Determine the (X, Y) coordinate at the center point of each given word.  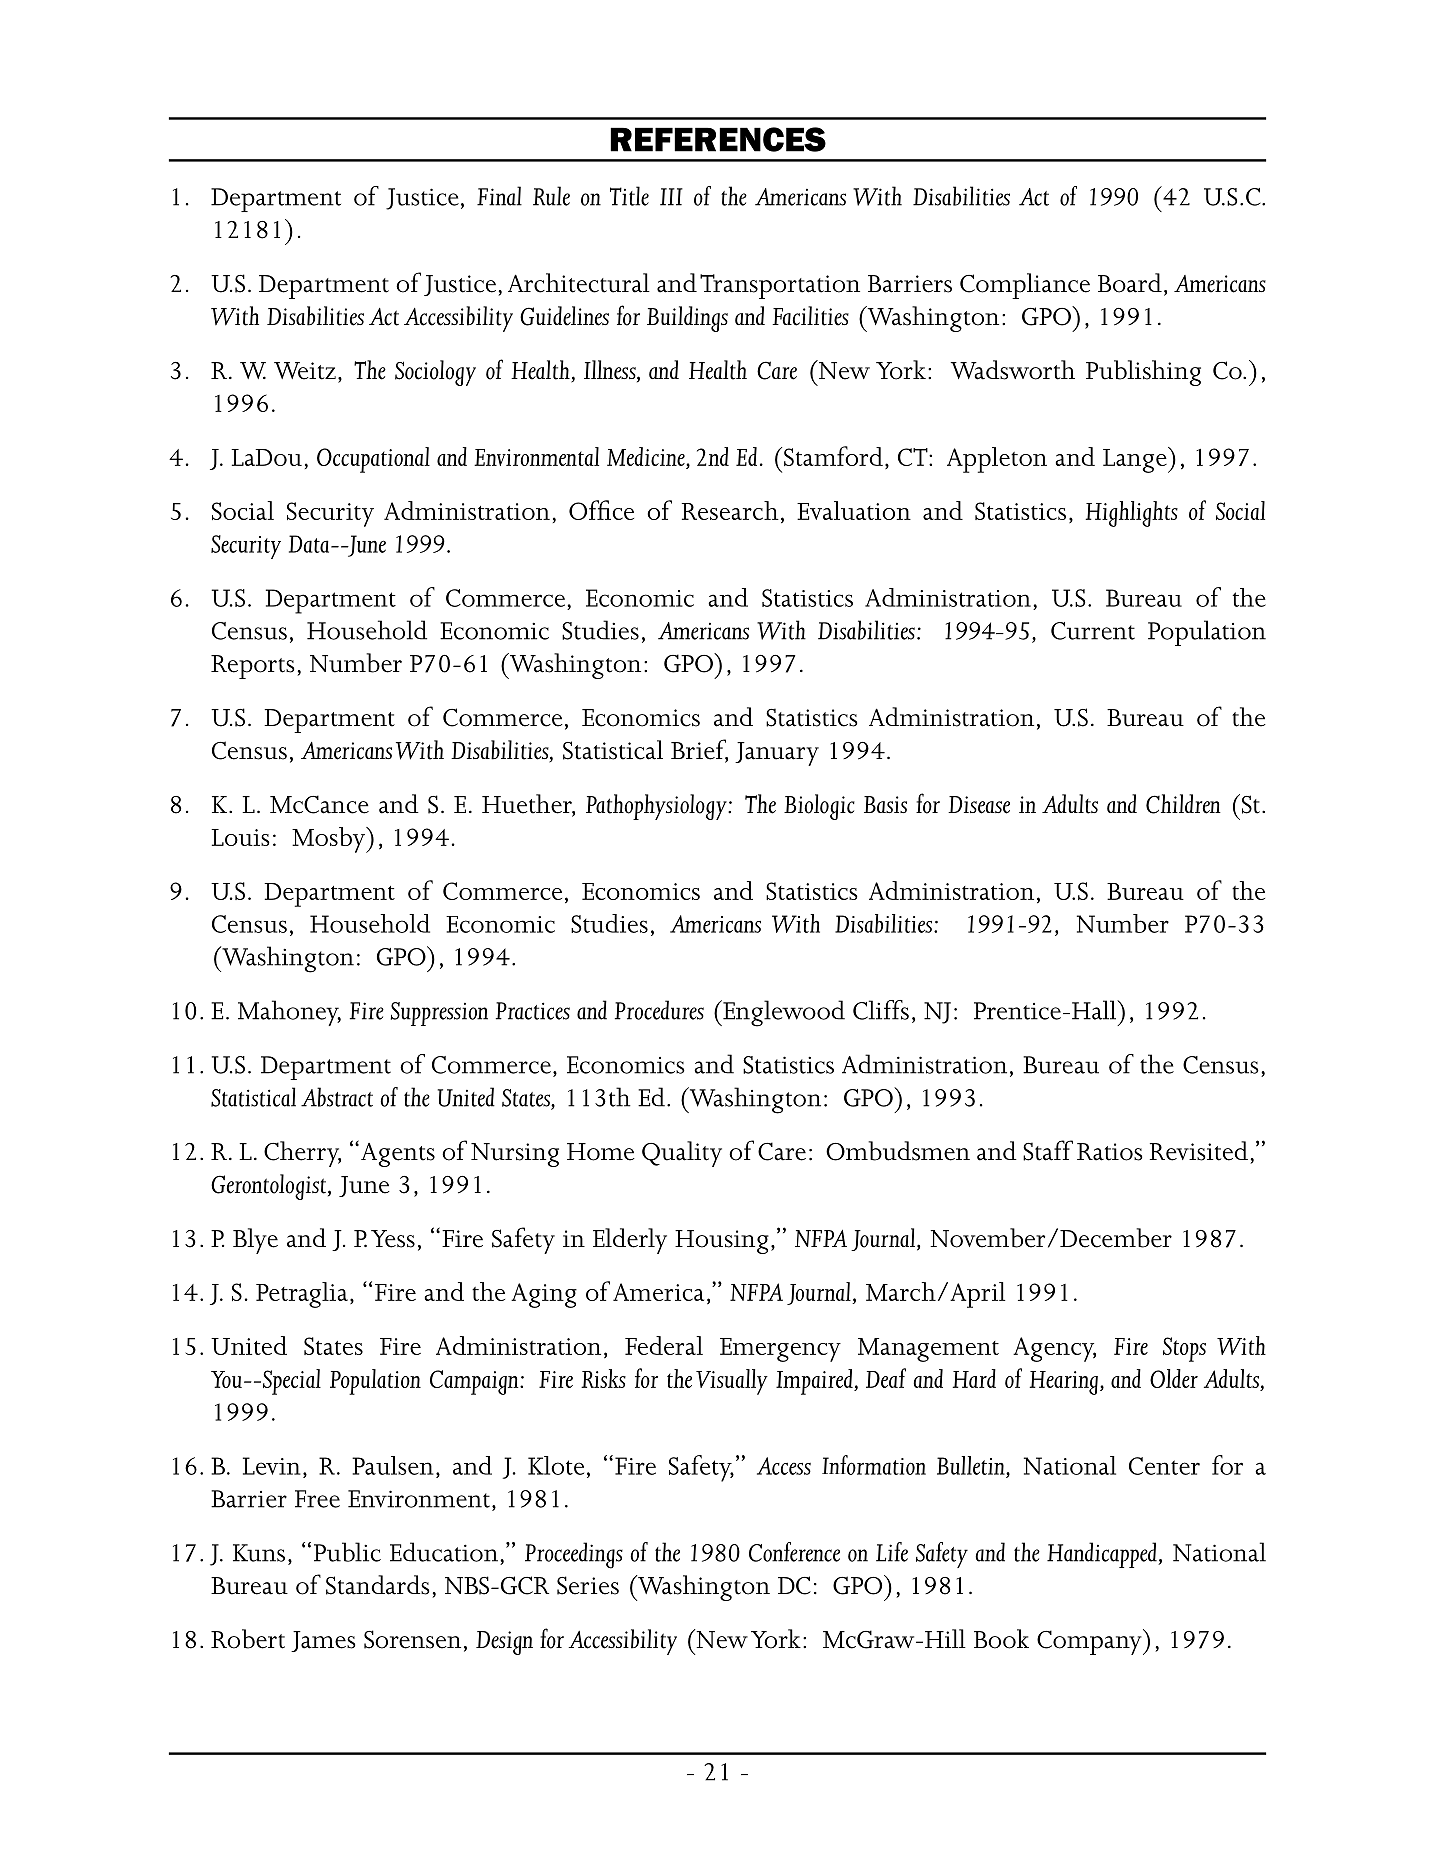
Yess (393, 1239)
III (671, 197)
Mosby (329, 840)
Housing (722, 1242)
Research (730, 510)
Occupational (373, 460)
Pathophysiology (657, 807)
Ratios (1109, 1152)
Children (1183, 804)
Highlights (1132, 514)
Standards (377, 1585)
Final (499, 196)
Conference (794, 1552)
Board (1130, 283)
